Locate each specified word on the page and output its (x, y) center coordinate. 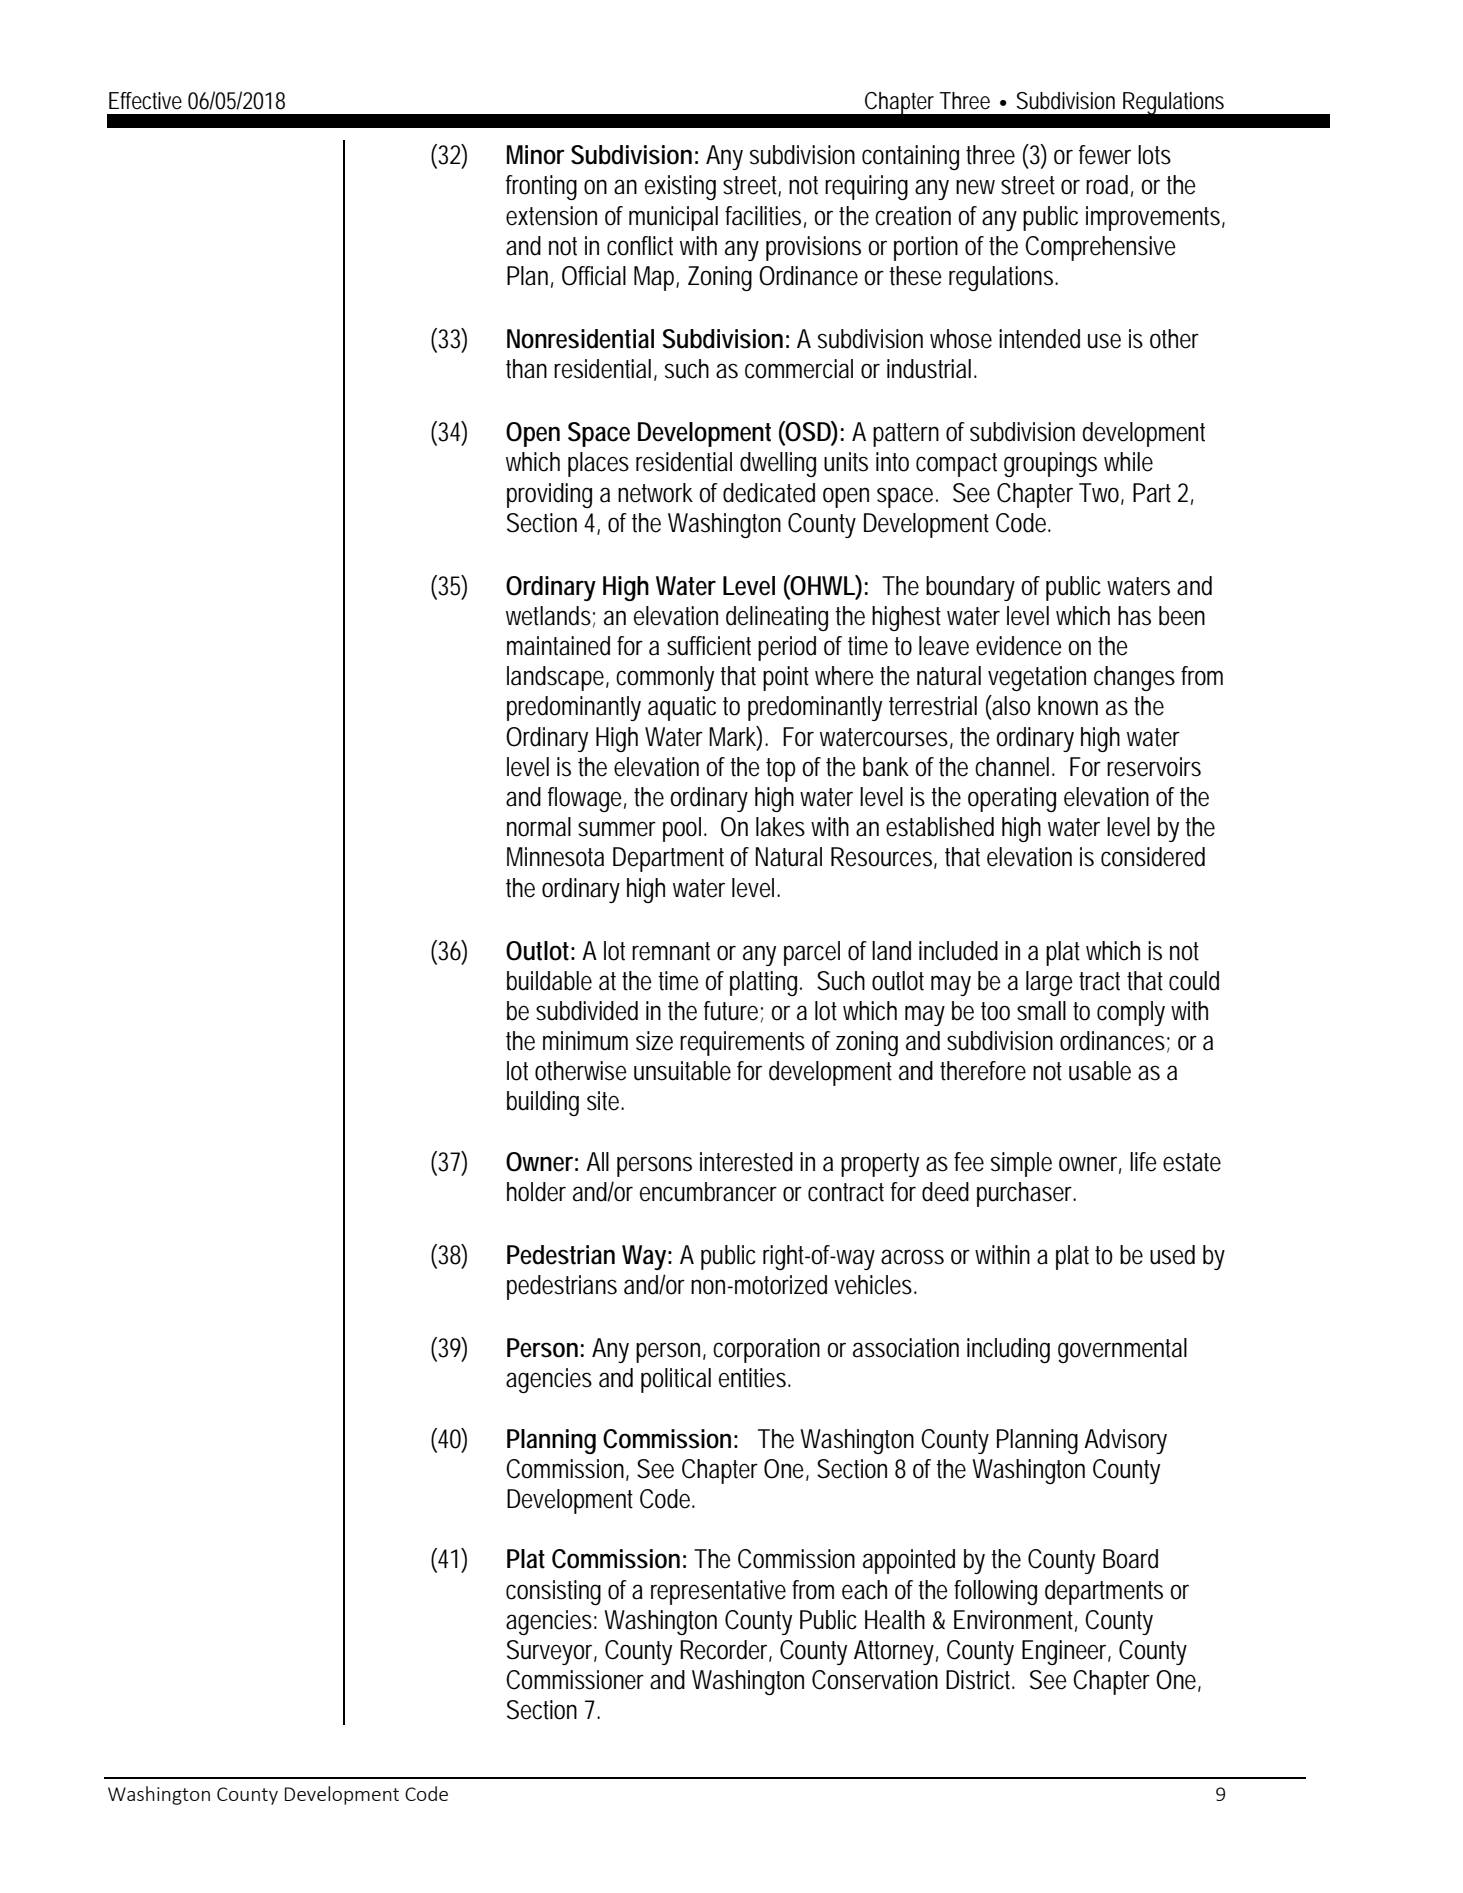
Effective (145, 101)
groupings (1050, 464)
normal (539, 827)
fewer (1105, 155)
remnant (671, 951)
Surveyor (552, 1652)
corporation (766, 1350)
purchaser (1026, 1194)
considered (1153, 857)
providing (549, 495)
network (655, 493)
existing (680, 187)
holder (536, 1192)
